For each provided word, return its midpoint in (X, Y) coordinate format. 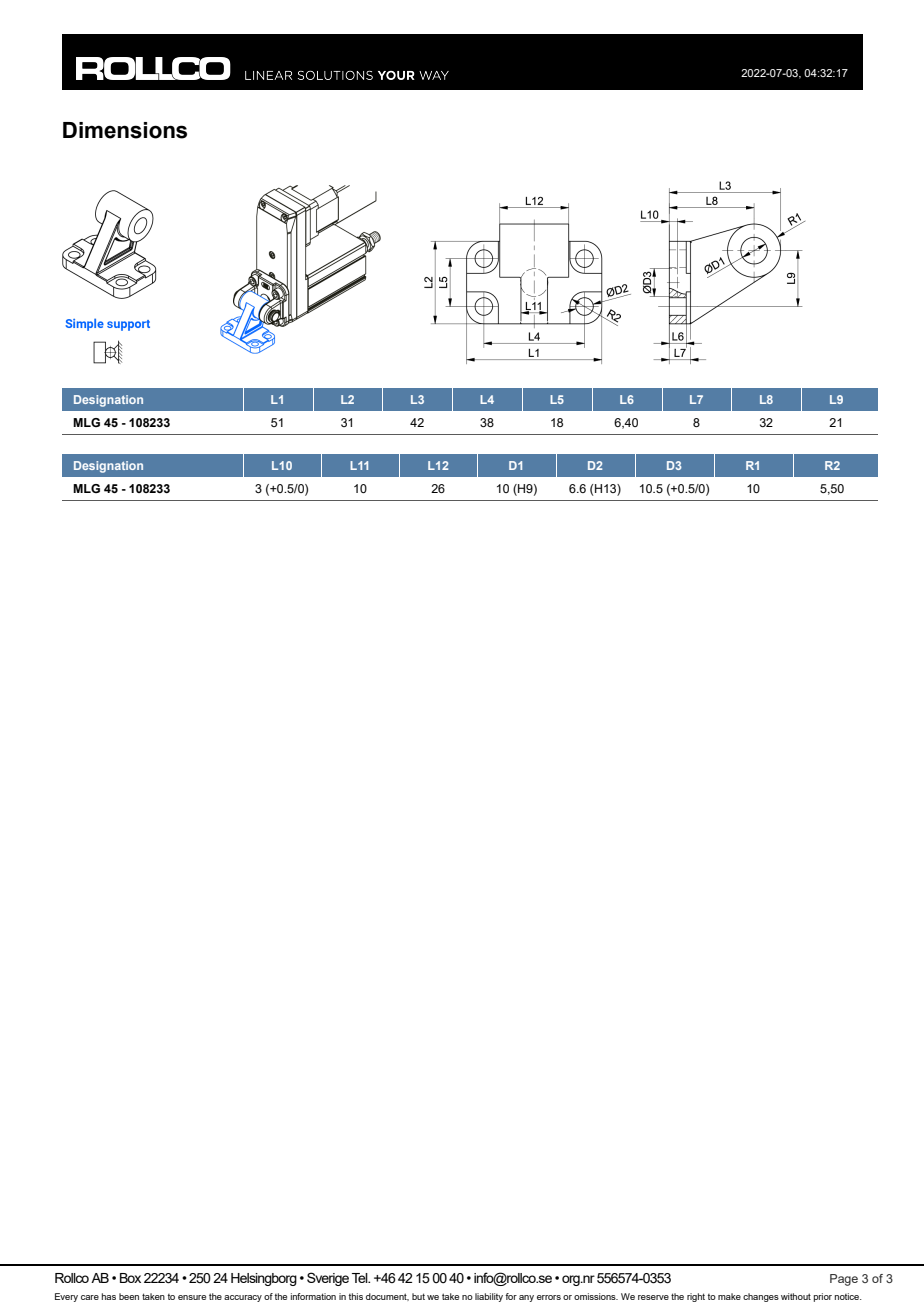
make (729, 1296)
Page (844, 1280)
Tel (361, 1278)
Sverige (328, 1279)
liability (489, 1297)
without (796, 1296)
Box (130, 1278)
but (418, 1296)
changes (761, 1297)
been (129, 1296)
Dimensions (125, 130)
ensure (192, 1297)
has (109, 1296)
